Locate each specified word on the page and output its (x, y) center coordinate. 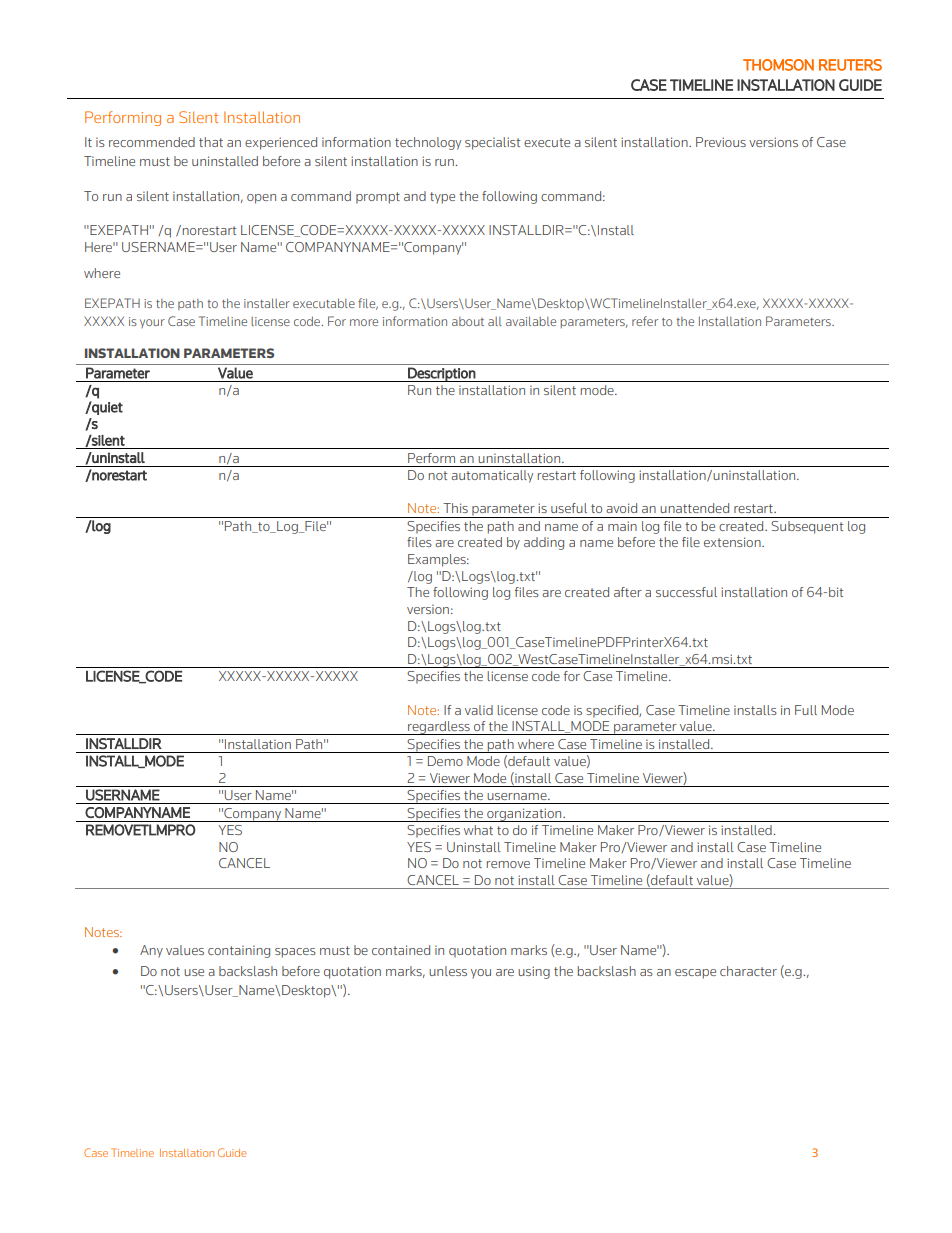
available (531, 321)
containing (239, 951)
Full (806, 710)
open (261, 199)
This (455, 508)
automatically (492, 476)
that (211, 142)
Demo (445, 761)
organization (524, 815)
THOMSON (778, 65)
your (152, 323)
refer (645, 321)
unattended (694, 508)
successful (686, 592)
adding (544, 543)
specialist (492, 143)
